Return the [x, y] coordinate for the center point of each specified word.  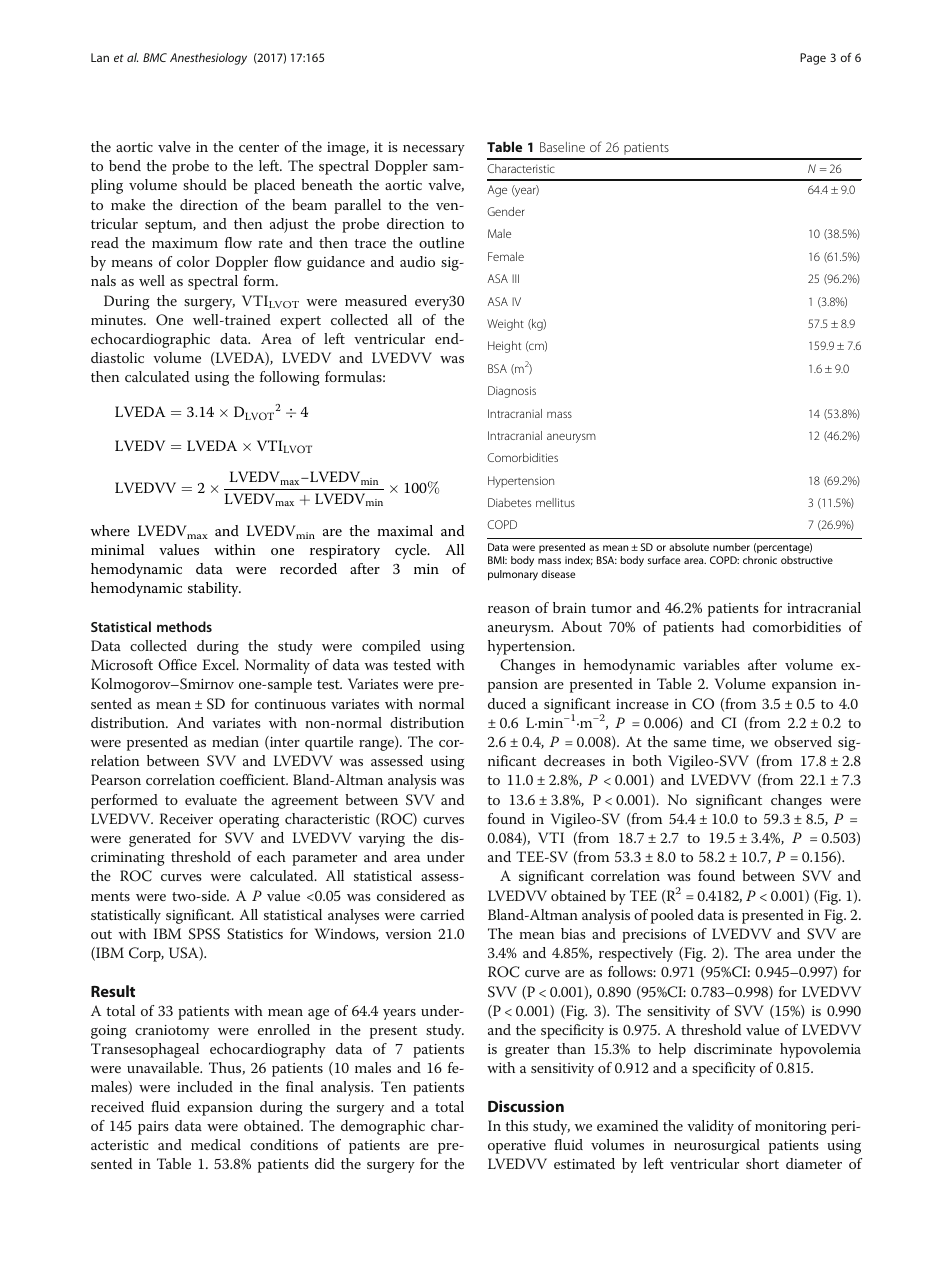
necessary [434, 150]
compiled [391, 647]
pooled [672, 916]
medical [216, 1144]
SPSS [204, 934]
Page [813, 59]
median [235, 741]
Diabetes [509, 502]
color [193, 261]
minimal [117, 549]
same [690, 743]
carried [442, 914]
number [731, 547]
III [515, 278]
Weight [505, 325]
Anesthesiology [208, 59]
